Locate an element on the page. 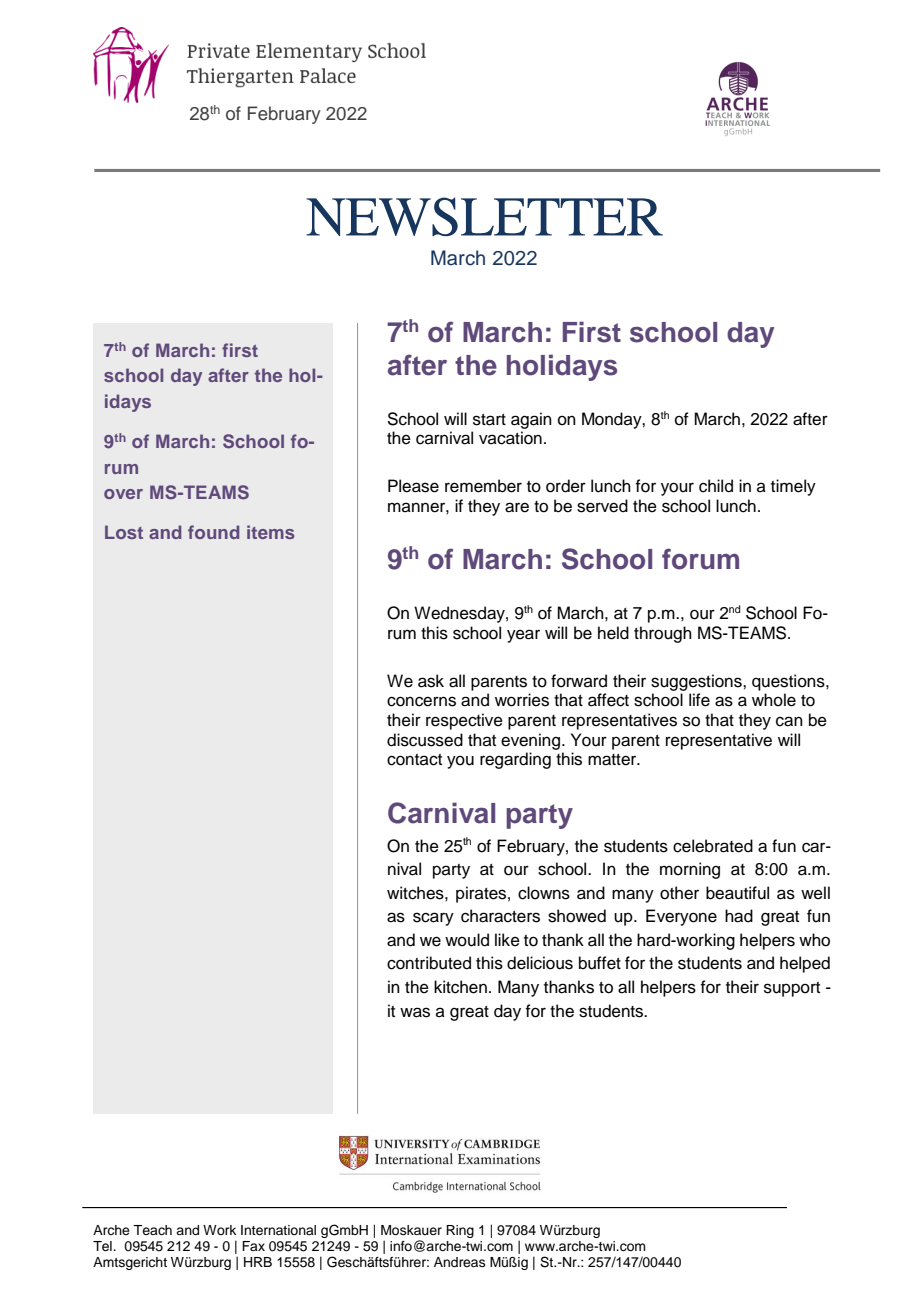 The width and height of the page is (924, 1309). found is located at coordinates (213, 532).
